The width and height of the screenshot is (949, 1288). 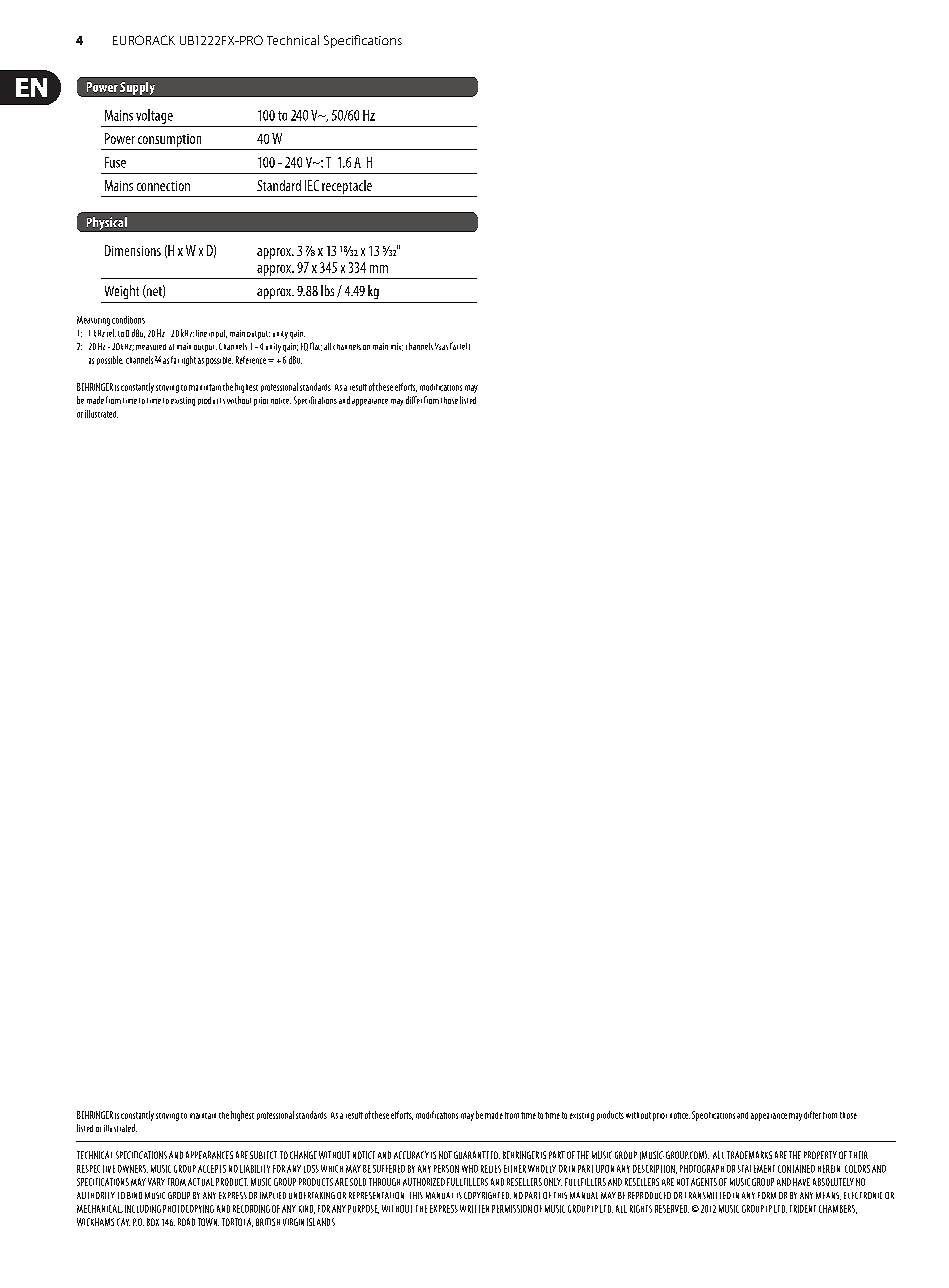 I want to click on GUARANTEED, so click(x=477, y=1155).
